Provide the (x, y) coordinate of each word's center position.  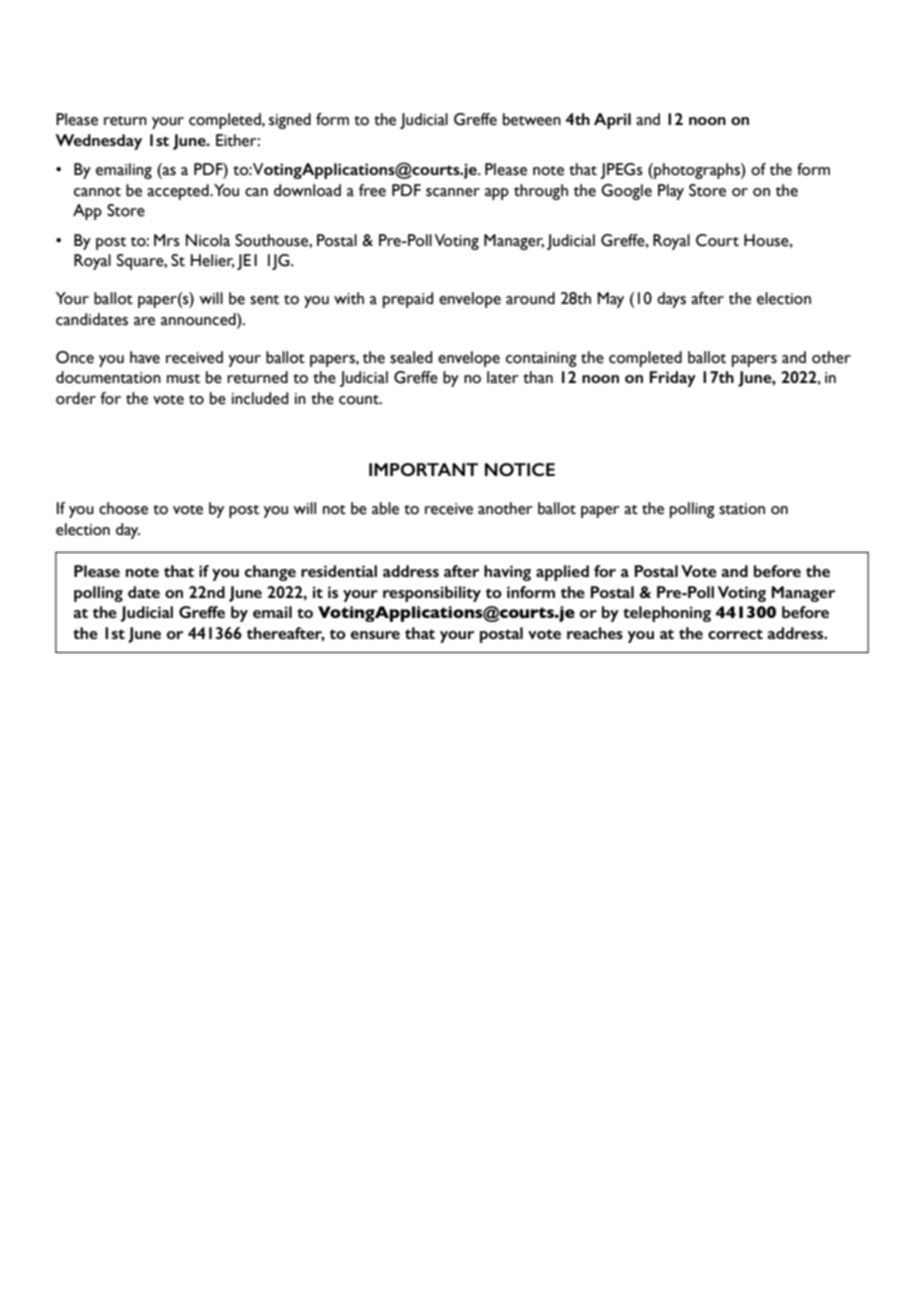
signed (290, 121)
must (183, 379)
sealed (411, 357)
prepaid (408, 300)
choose (123, 508)
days (671, 300)
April (612, 121)
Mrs (167, 240)
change (270, 573)
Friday (673, 379)
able (385, 508)
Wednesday (99, 142)
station (742, 509)
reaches (595, 633)
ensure (375, 635)
